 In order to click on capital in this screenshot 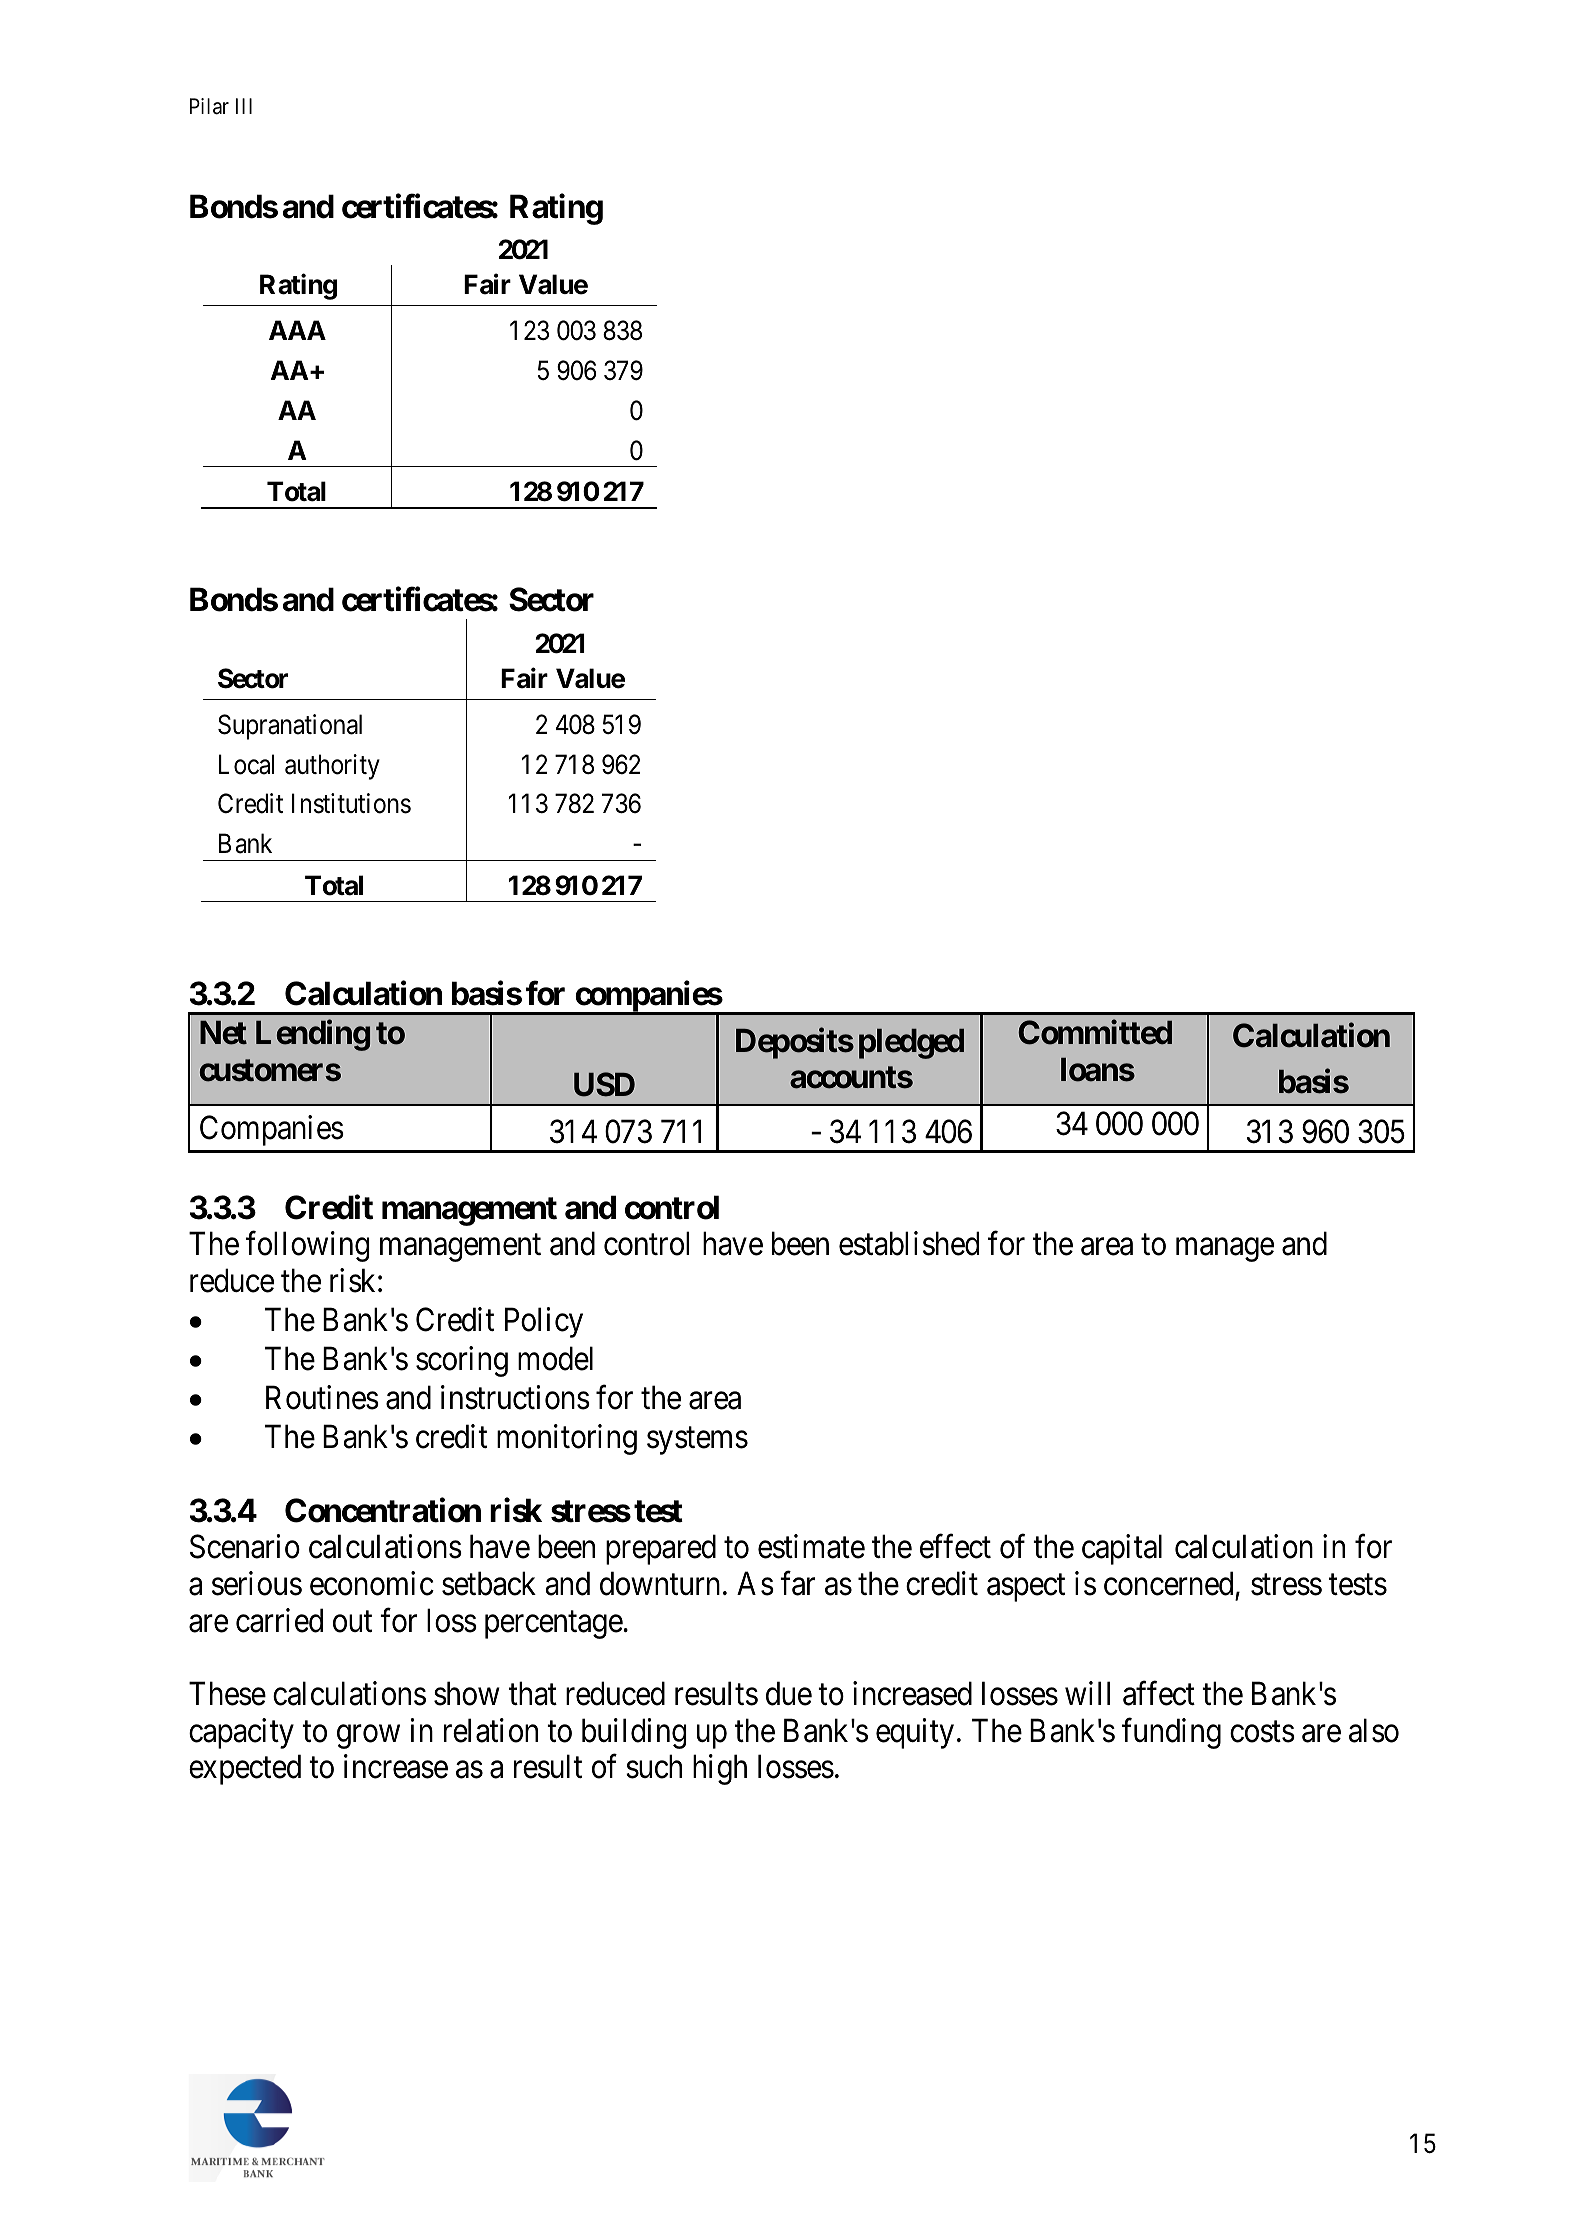, I will do `click(1122, 1550)`.
